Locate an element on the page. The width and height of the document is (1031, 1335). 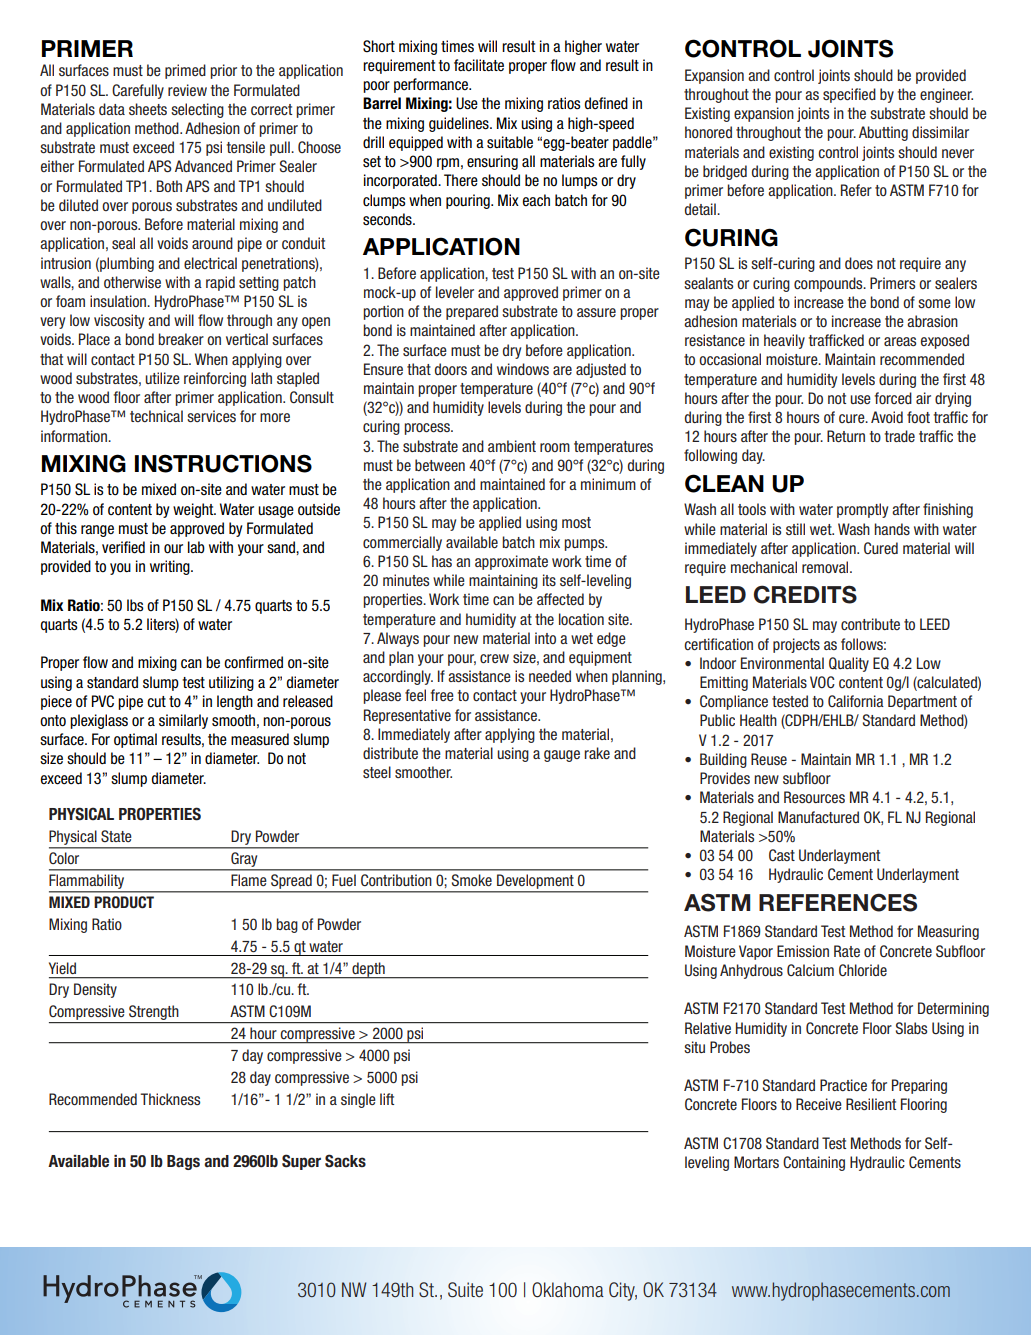
Suite is located at coordinates (465, 1290).
